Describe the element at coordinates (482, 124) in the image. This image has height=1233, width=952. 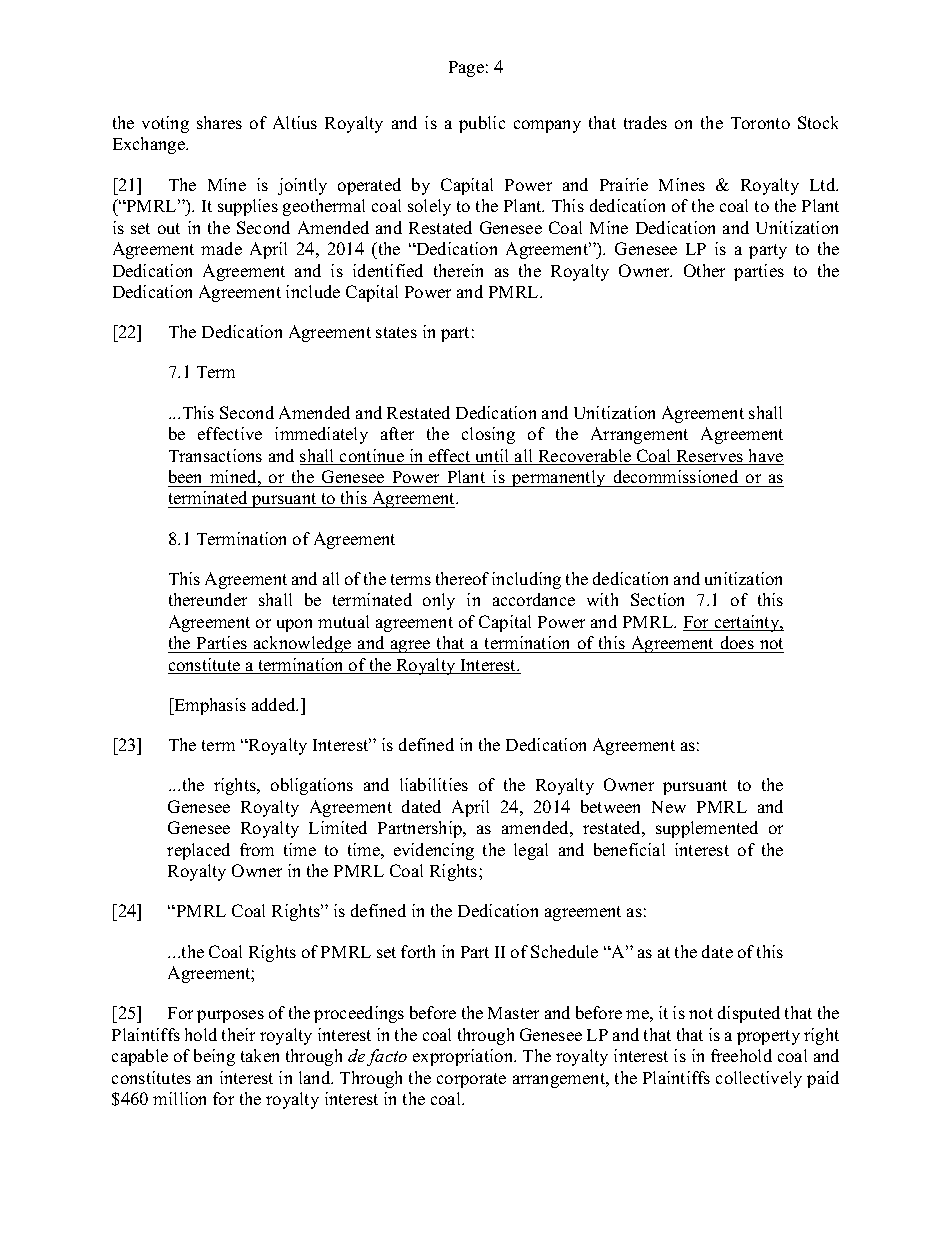
I see `public` at that location.
